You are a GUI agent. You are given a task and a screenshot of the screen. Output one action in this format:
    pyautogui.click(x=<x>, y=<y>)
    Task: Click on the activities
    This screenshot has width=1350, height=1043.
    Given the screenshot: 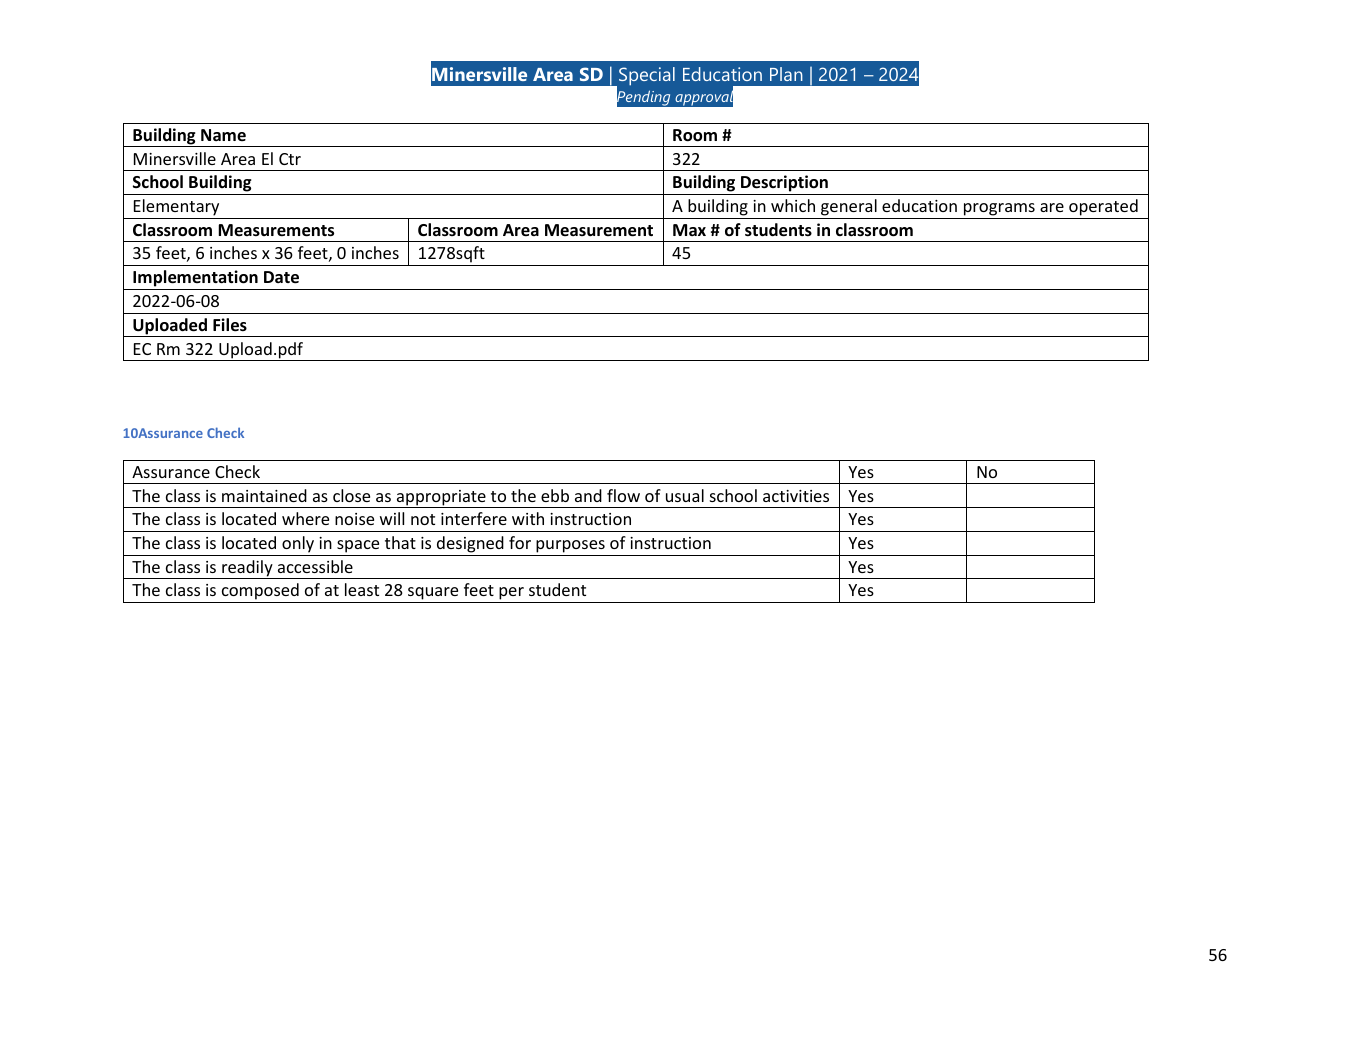 What is the action you would take?
    pyautogui.click(x=796, y=496)
